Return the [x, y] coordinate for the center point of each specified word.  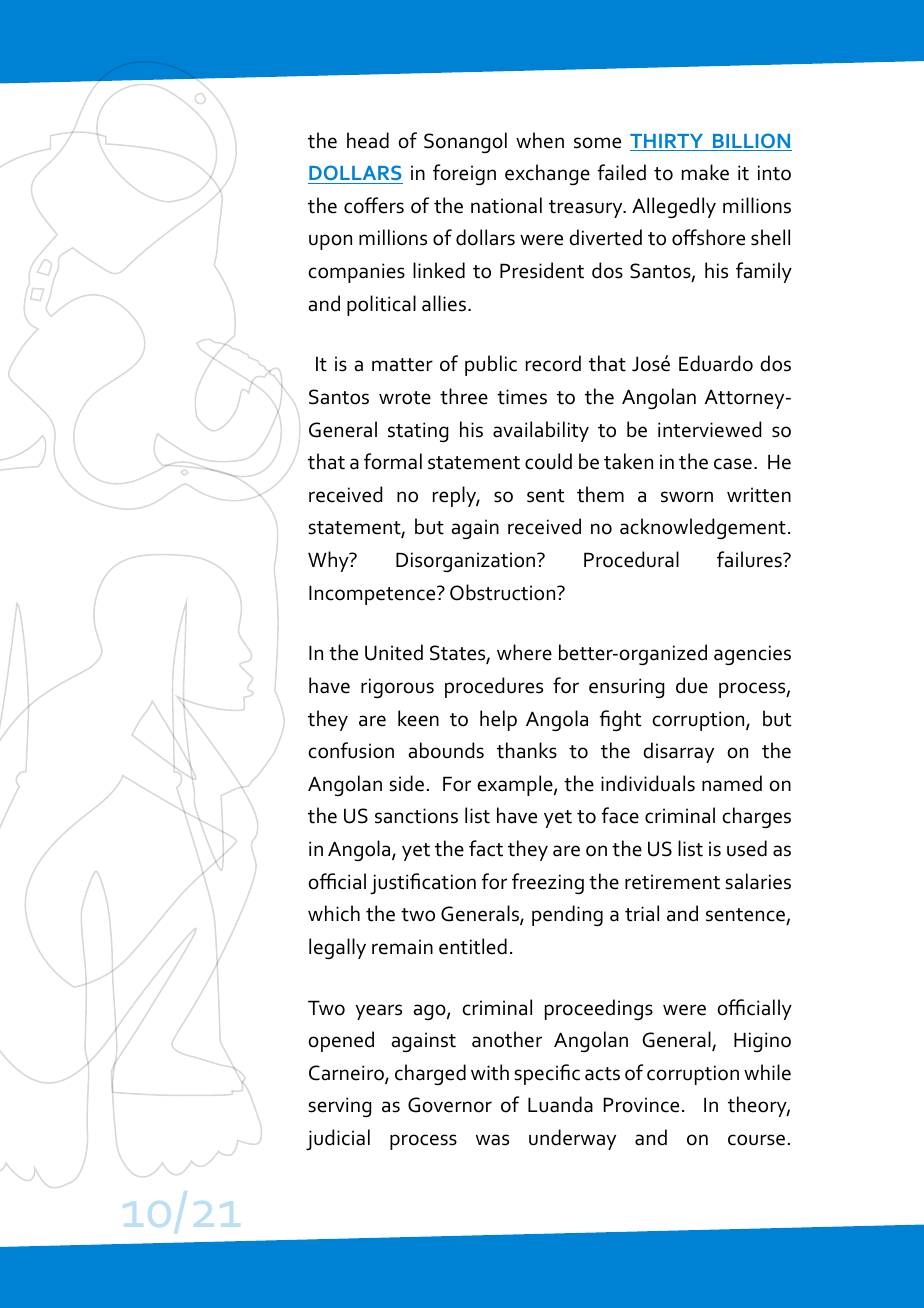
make [705, 172]
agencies [752, 655]
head [368, 140]
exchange [547, 174]
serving [340, 1107]
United [394, 652]
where [524, 652]
